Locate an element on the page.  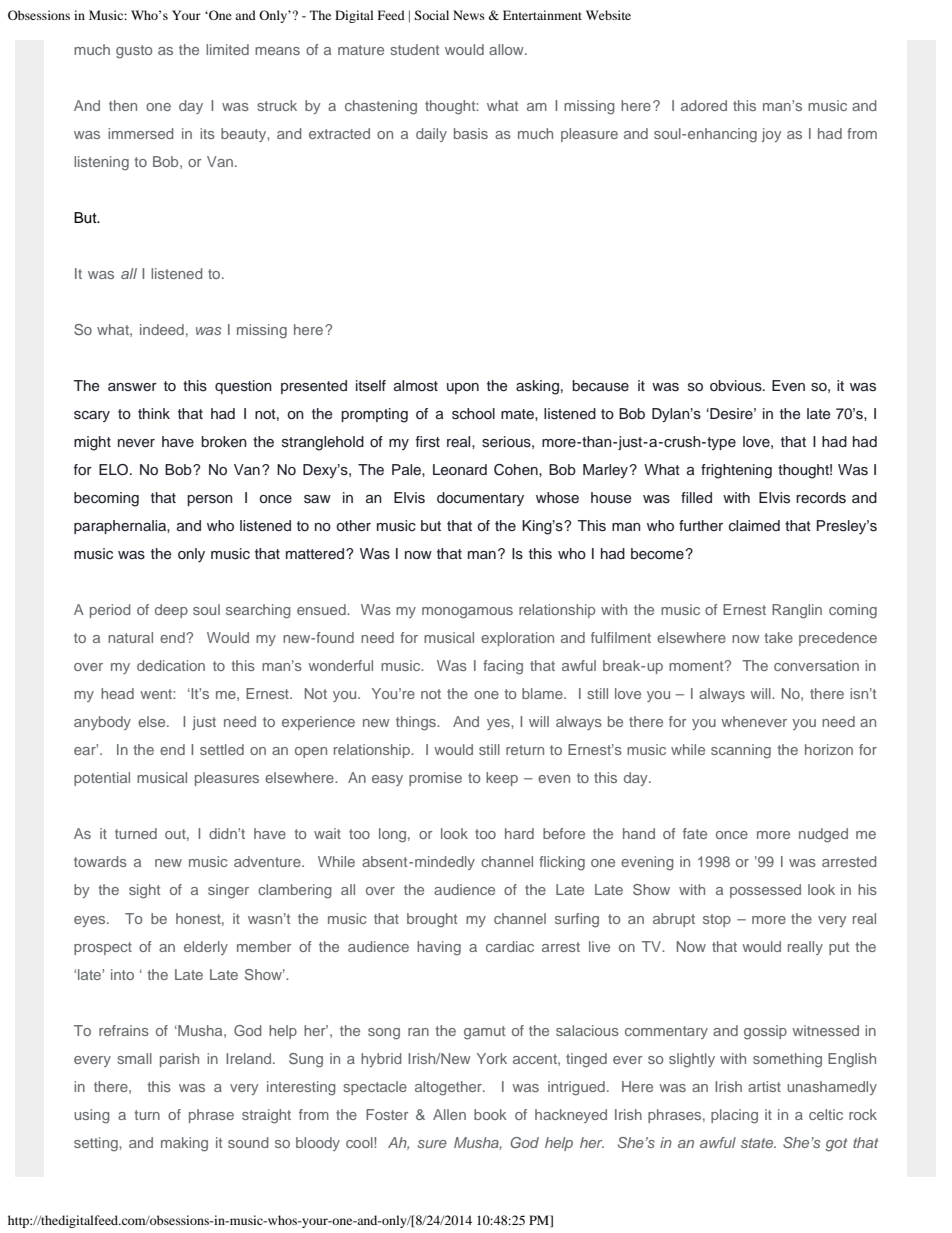
parish is located at coordinates (179, 1060).
